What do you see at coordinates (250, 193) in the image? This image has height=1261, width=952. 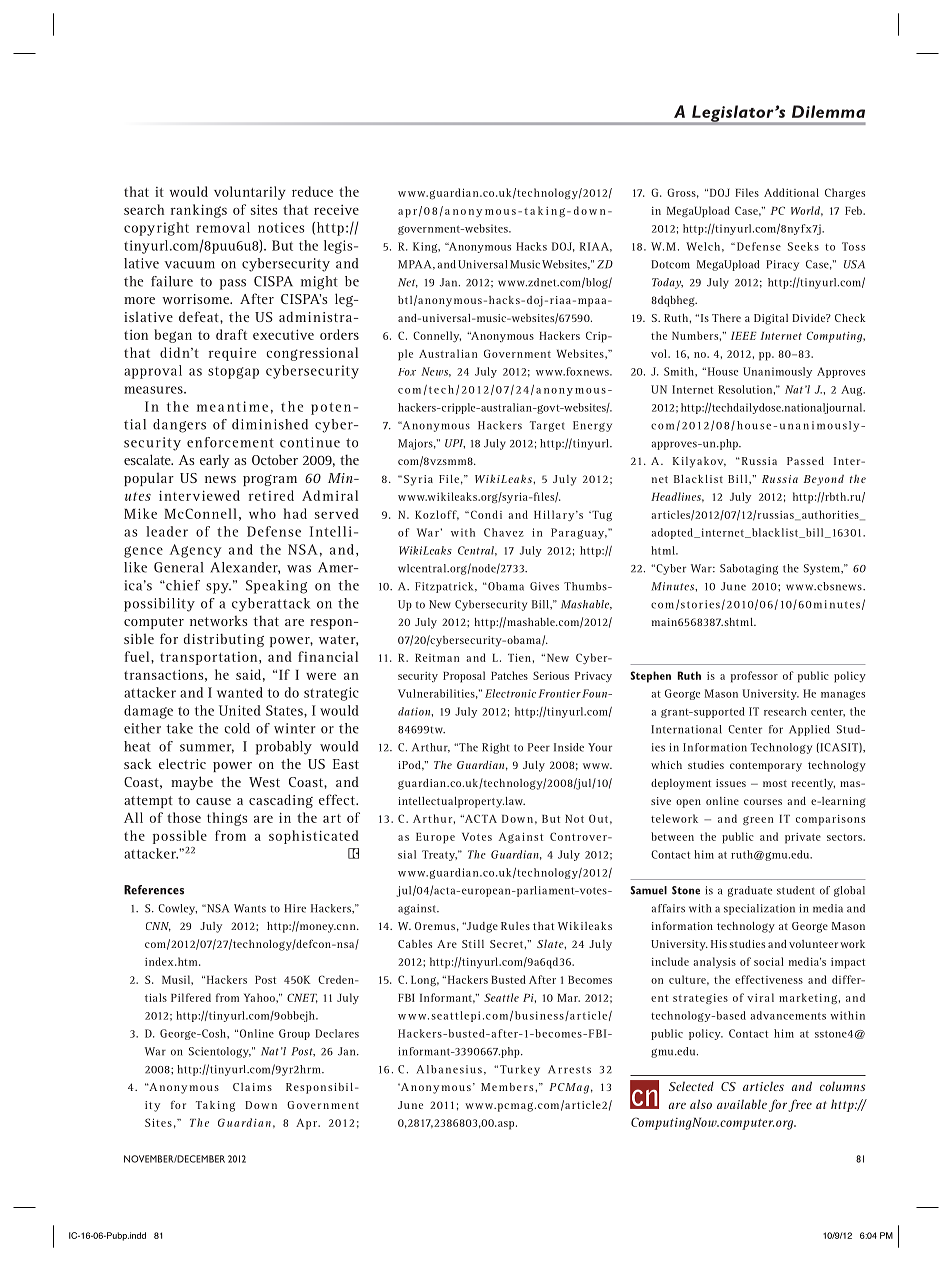 I see `voluntarily` at bounding box center [250, 193].
